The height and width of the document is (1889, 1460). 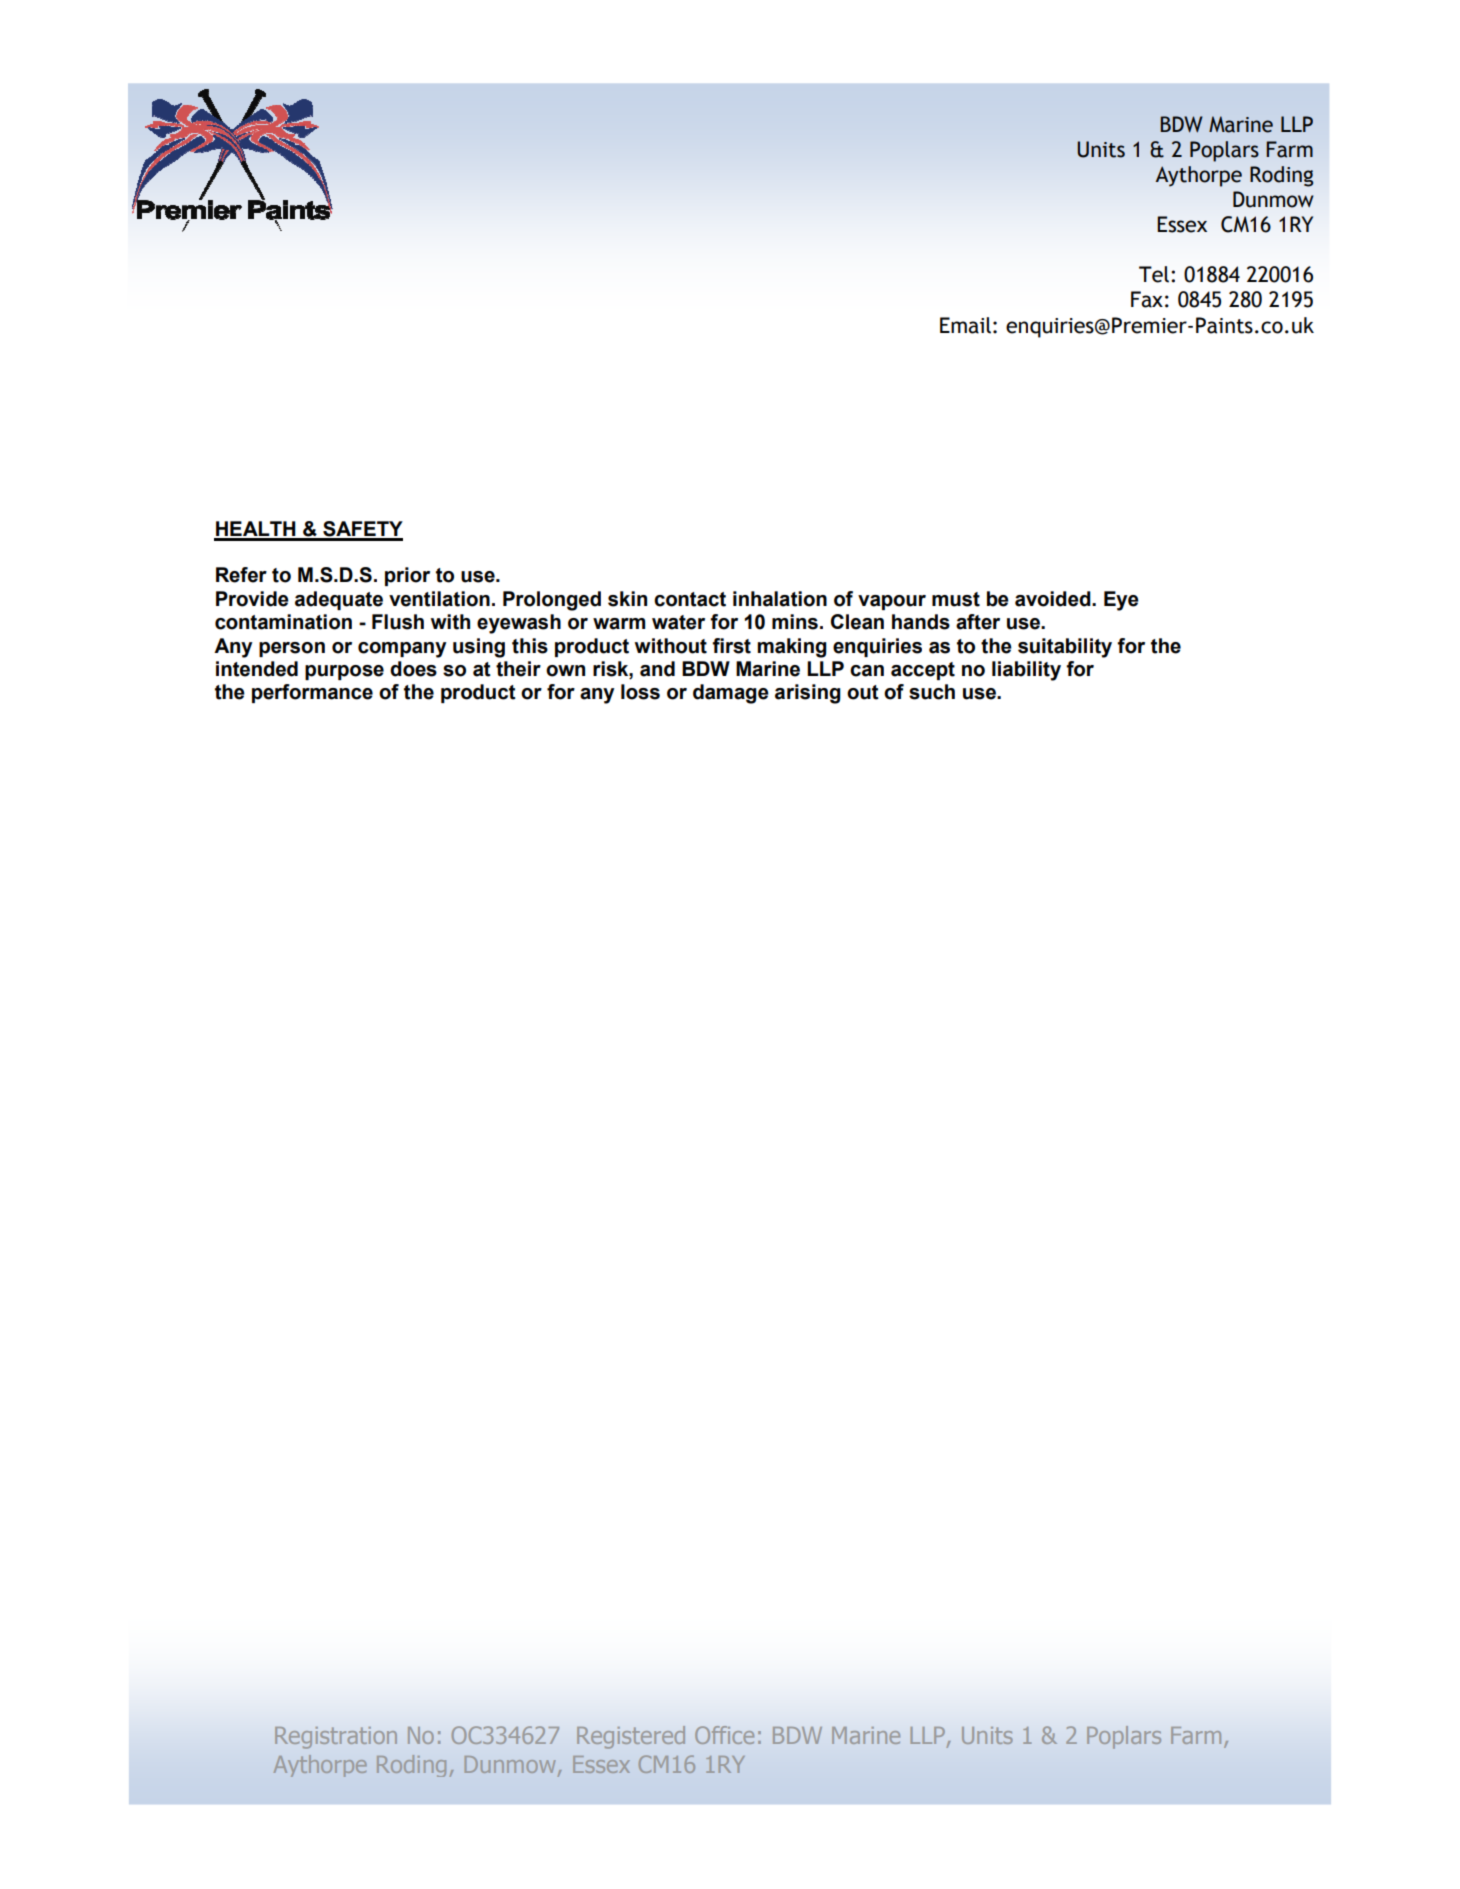 What do you see at coordinates (407, 576) in the document?
I see `prior` at bounding box center [407, 576].
